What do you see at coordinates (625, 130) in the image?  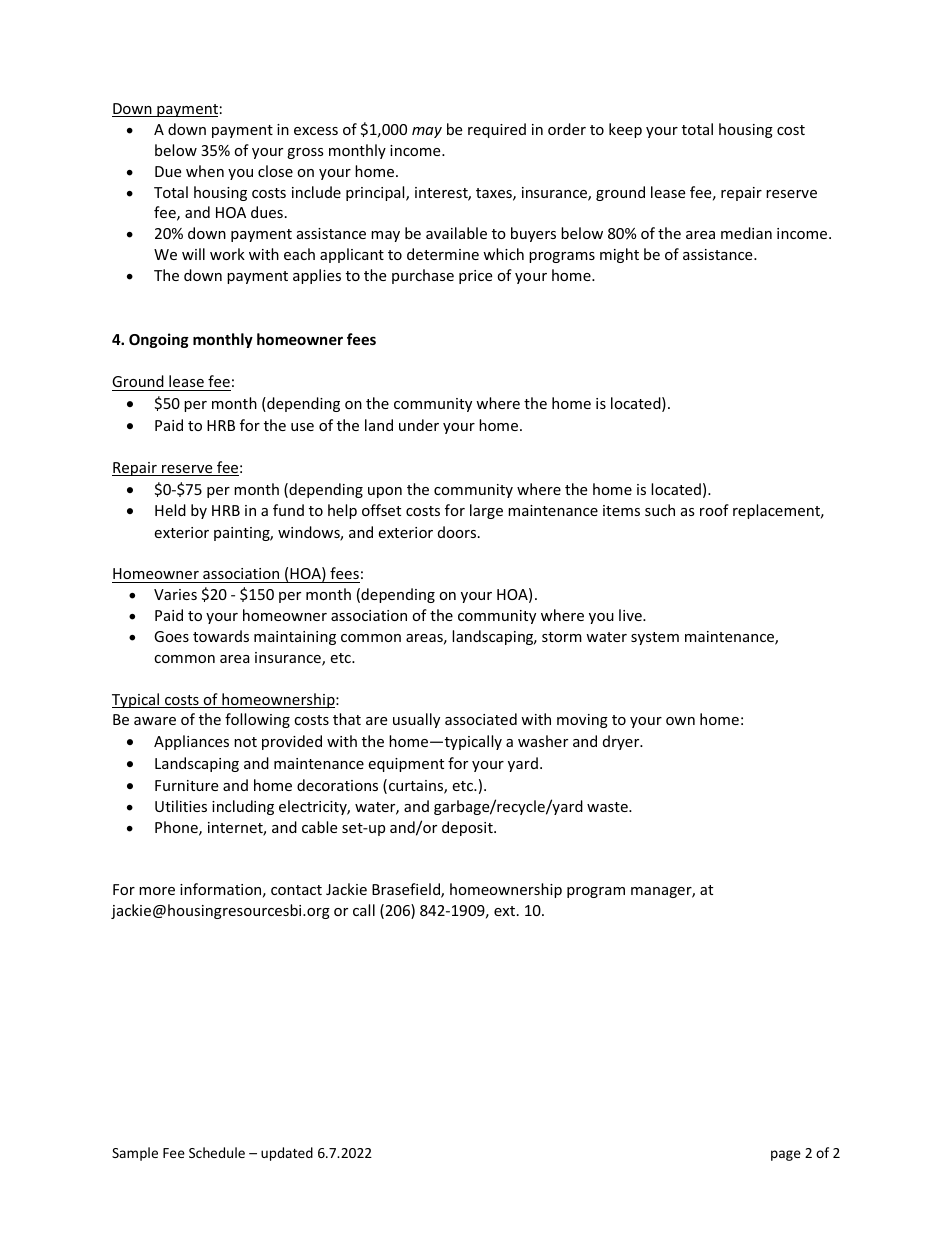 I see `keep` at bounding box center [625, 130].
